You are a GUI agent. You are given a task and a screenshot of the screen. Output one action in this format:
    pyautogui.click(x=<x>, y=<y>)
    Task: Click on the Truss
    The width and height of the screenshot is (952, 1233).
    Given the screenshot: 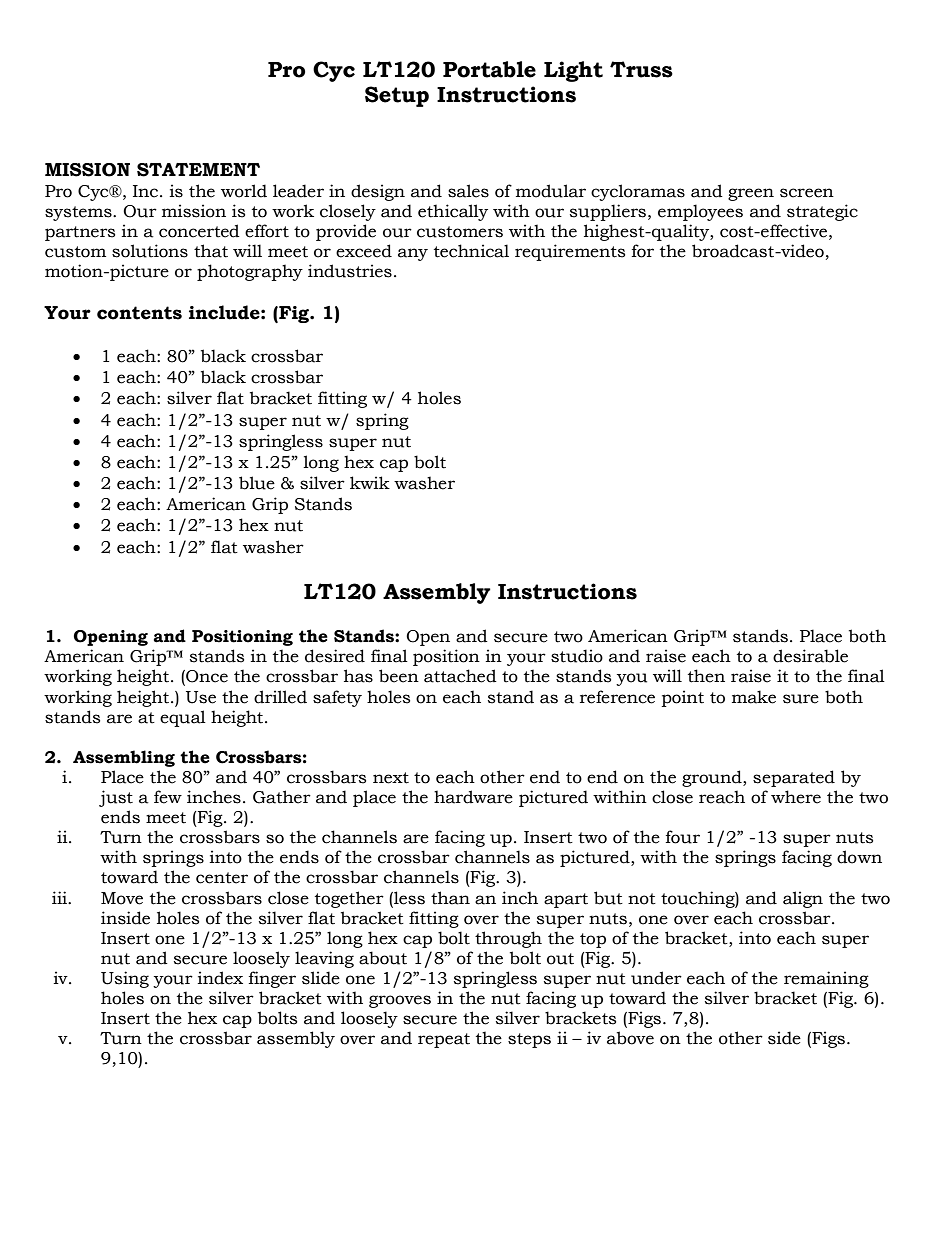 What is the action you would take?
    pyautogui.click(x=641, y=69)
